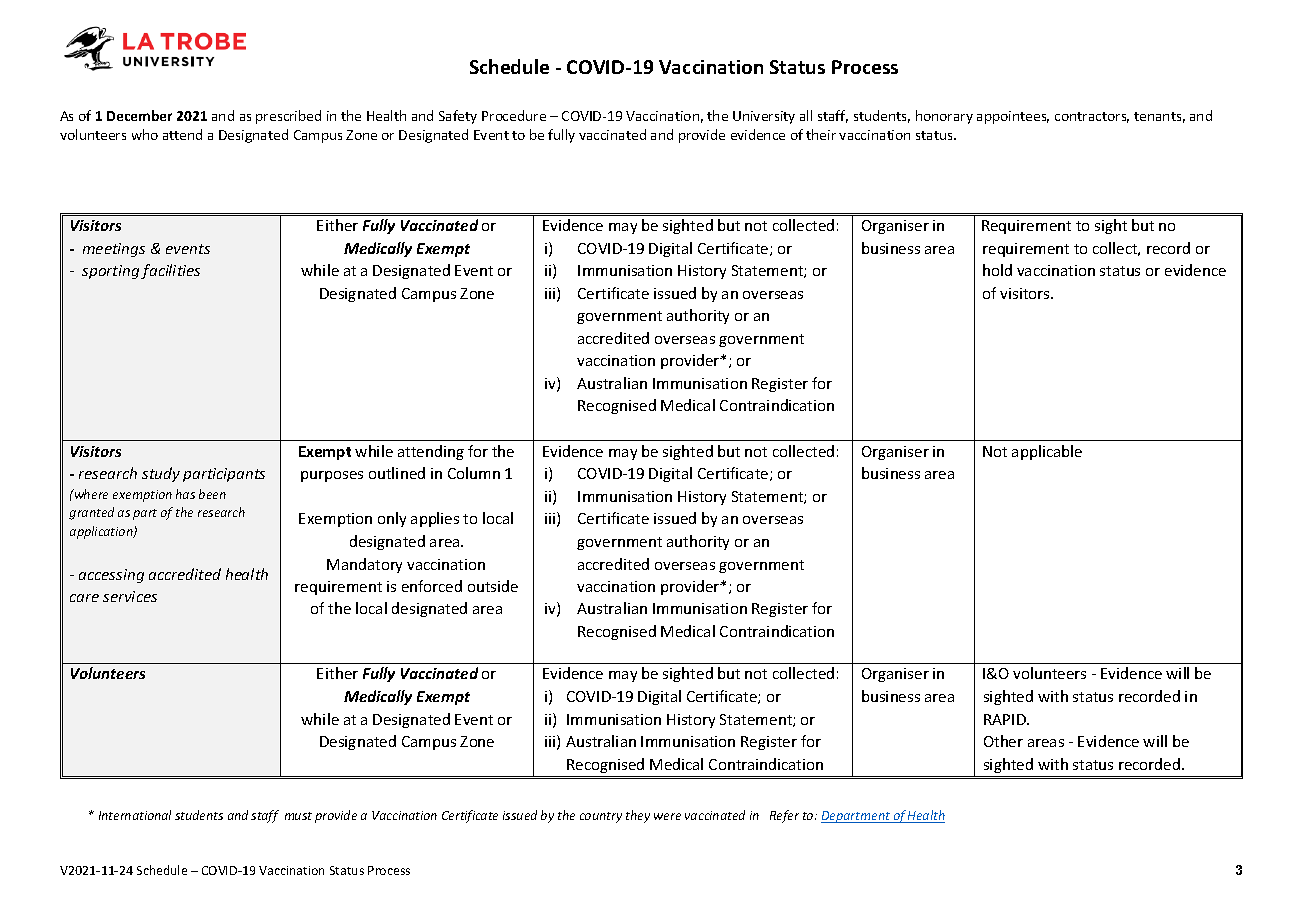 This screenshot has height=924, width=1308. Describe the element at coordinates (170, 271) in the screenshot. I see `facilities` at that location.
